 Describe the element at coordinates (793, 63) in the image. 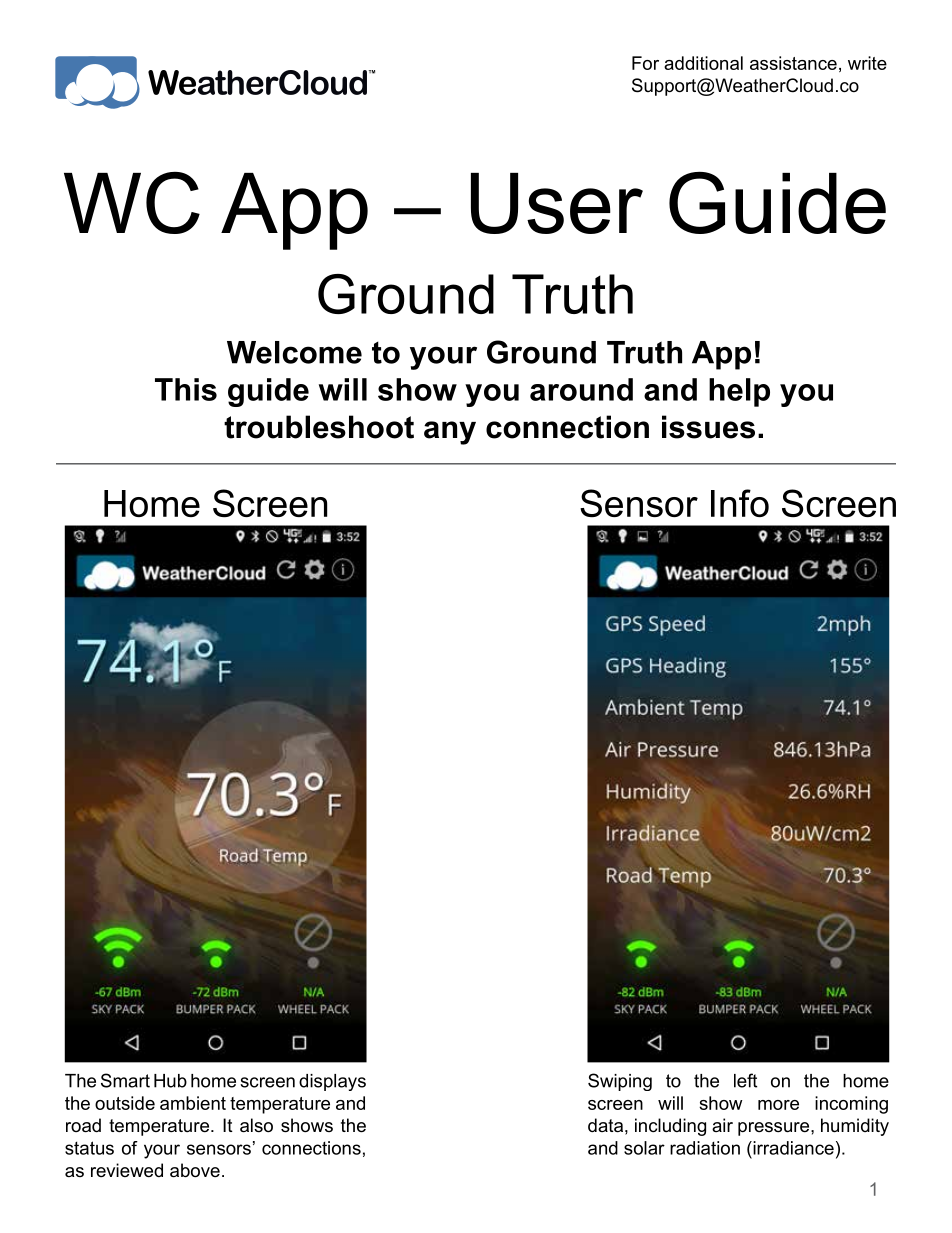

I see `assistance` at that location.
